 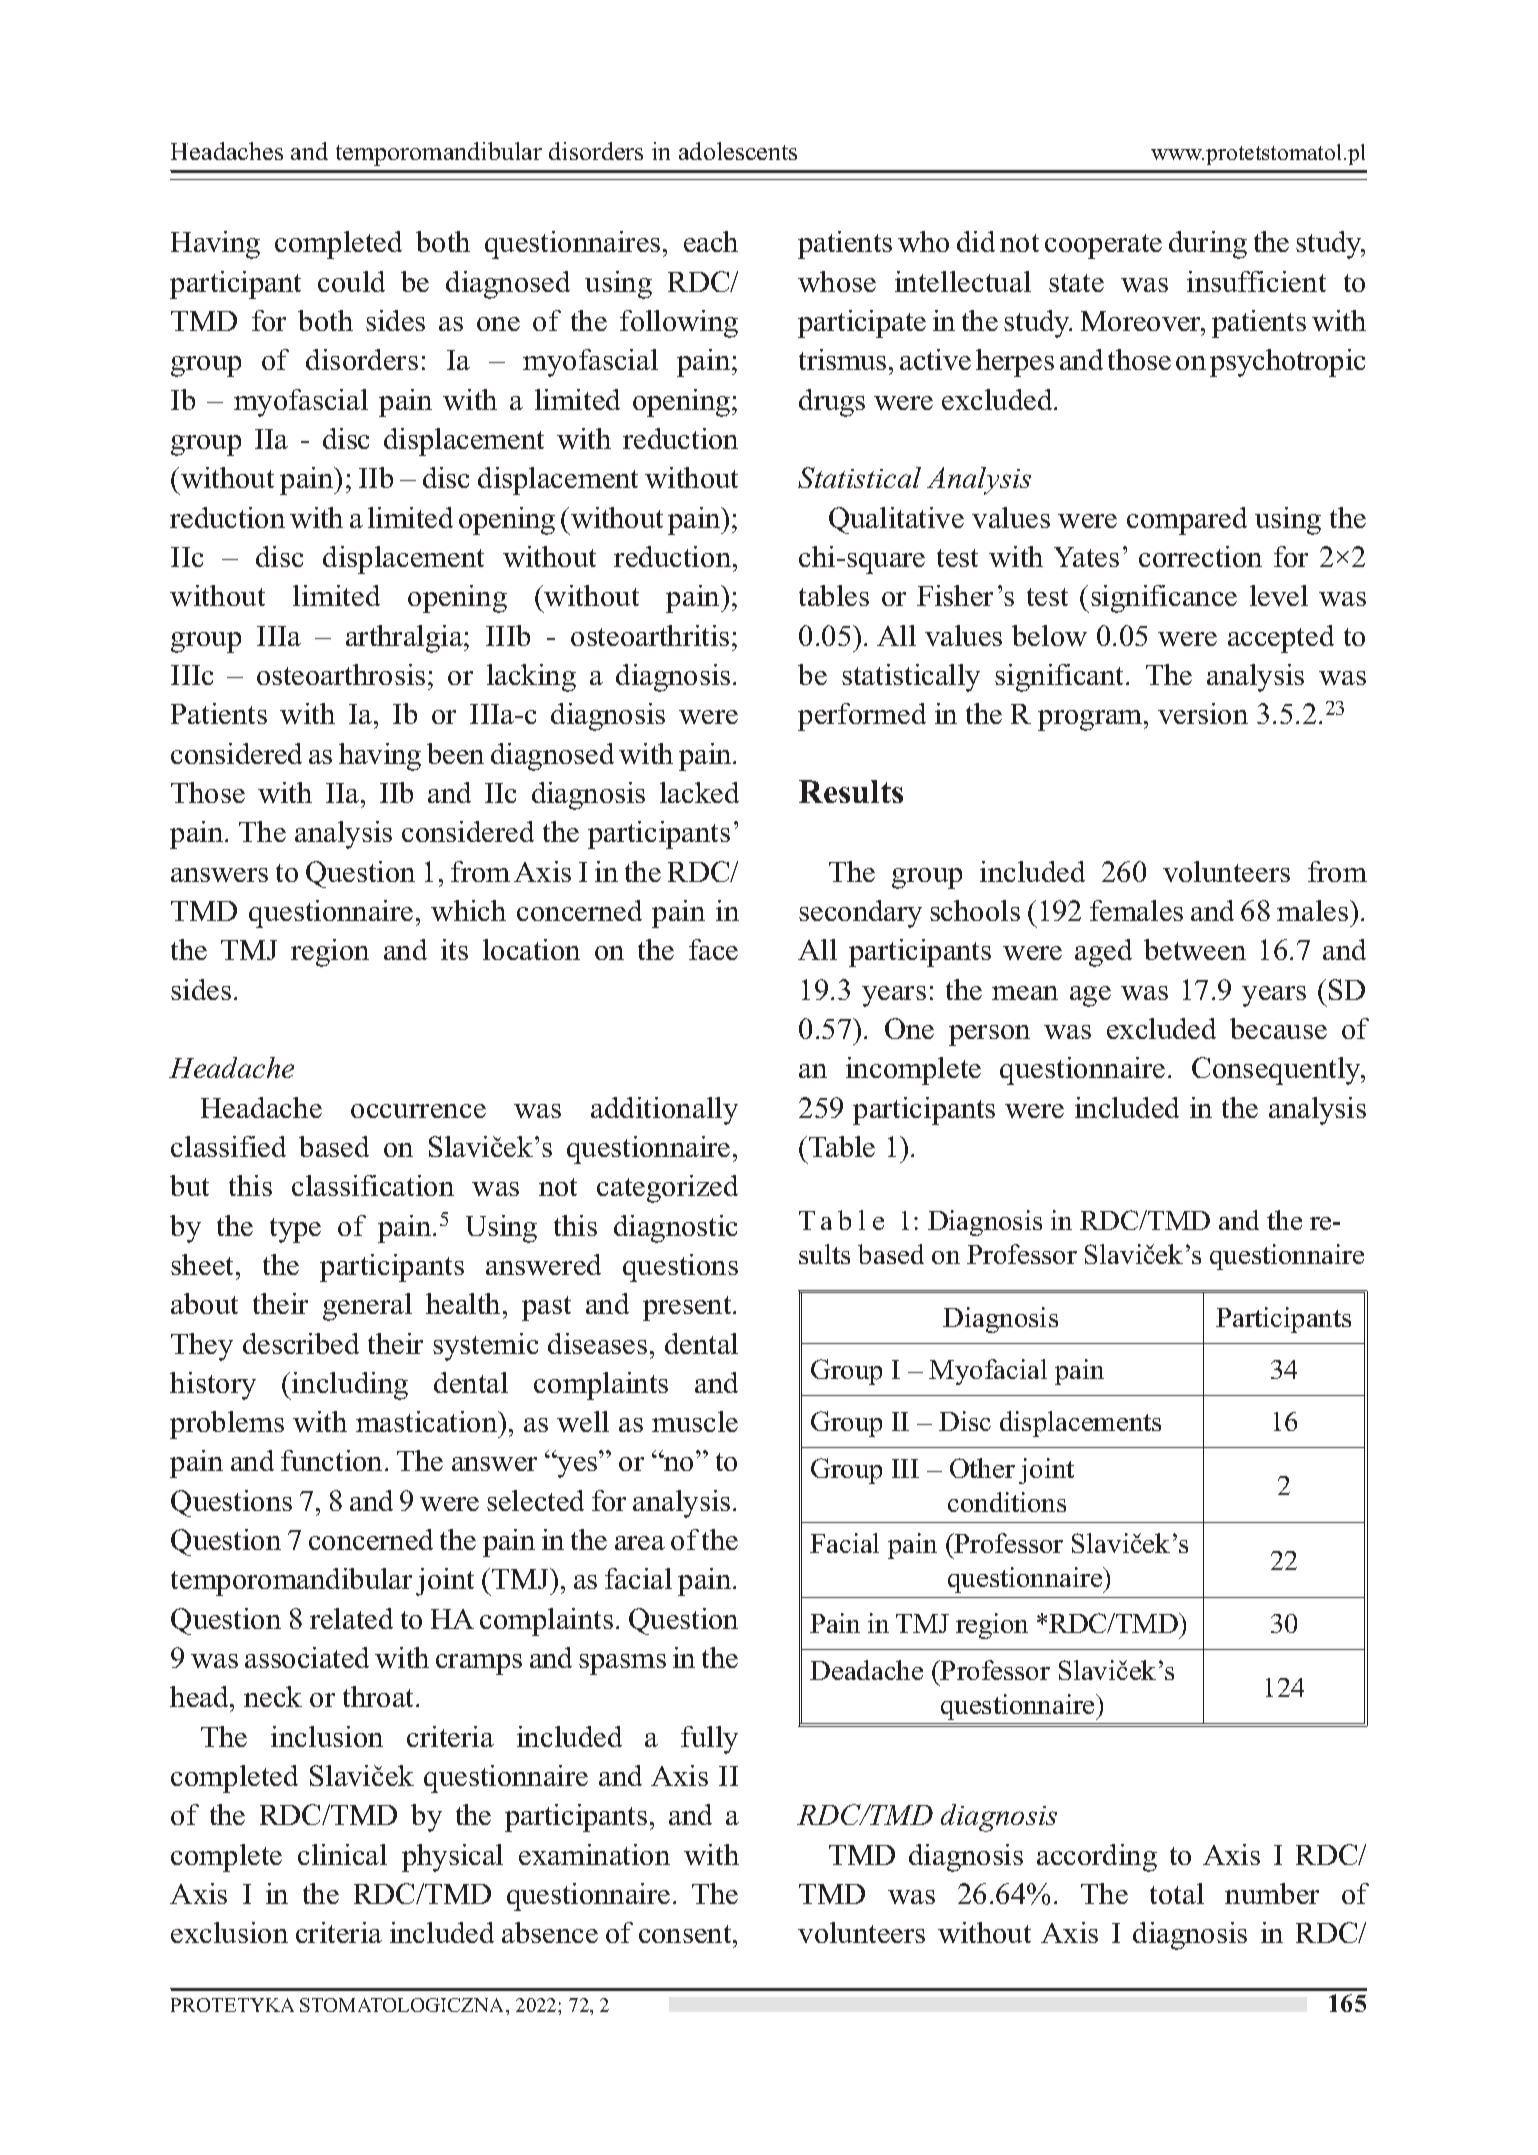 What do you see at coordinates (688, 1308) in the screenshot?
I see `present` at bounding box center [688, 1308].
